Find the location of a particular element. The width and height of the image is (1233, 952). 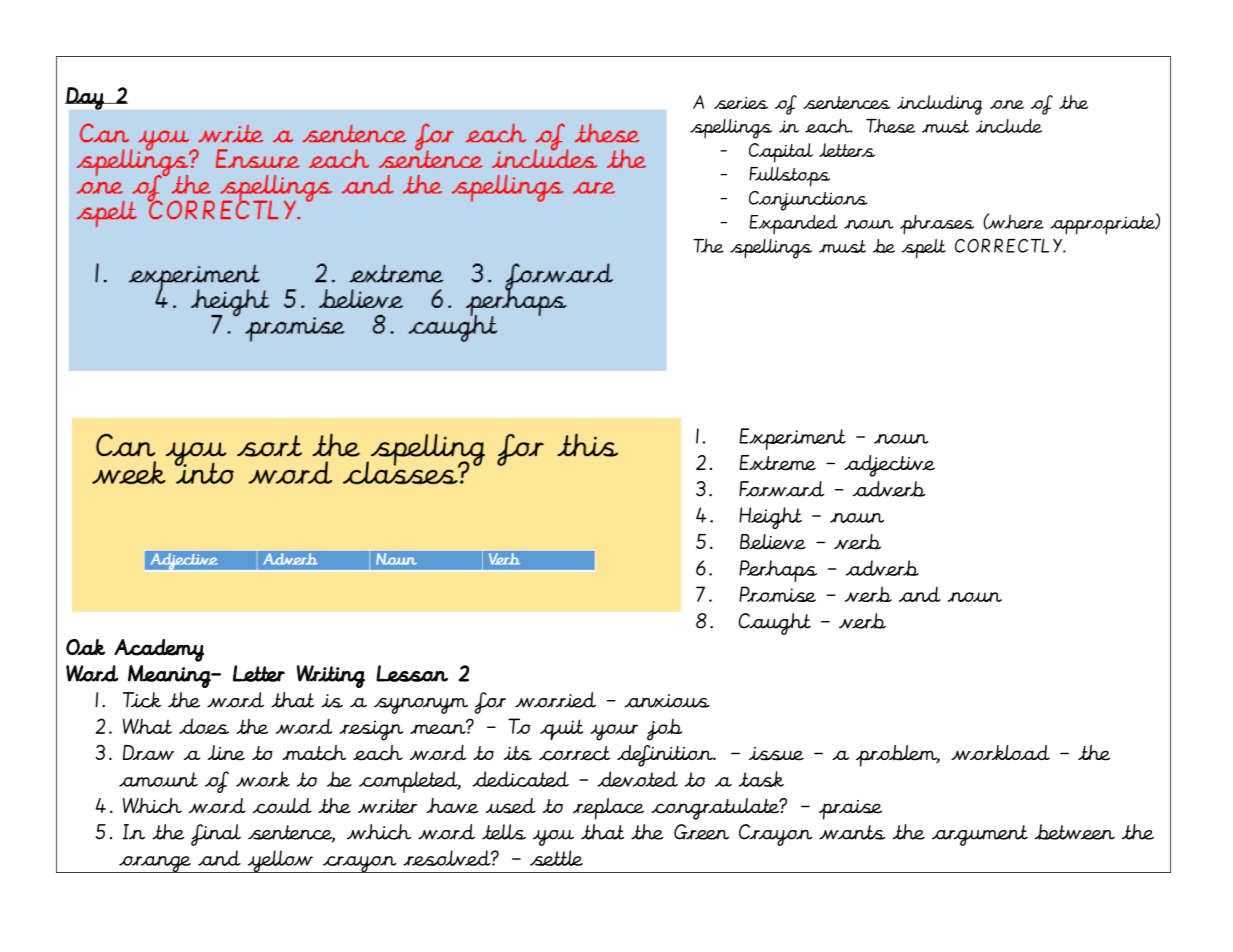

Day is located at coordinates (85, 98).
